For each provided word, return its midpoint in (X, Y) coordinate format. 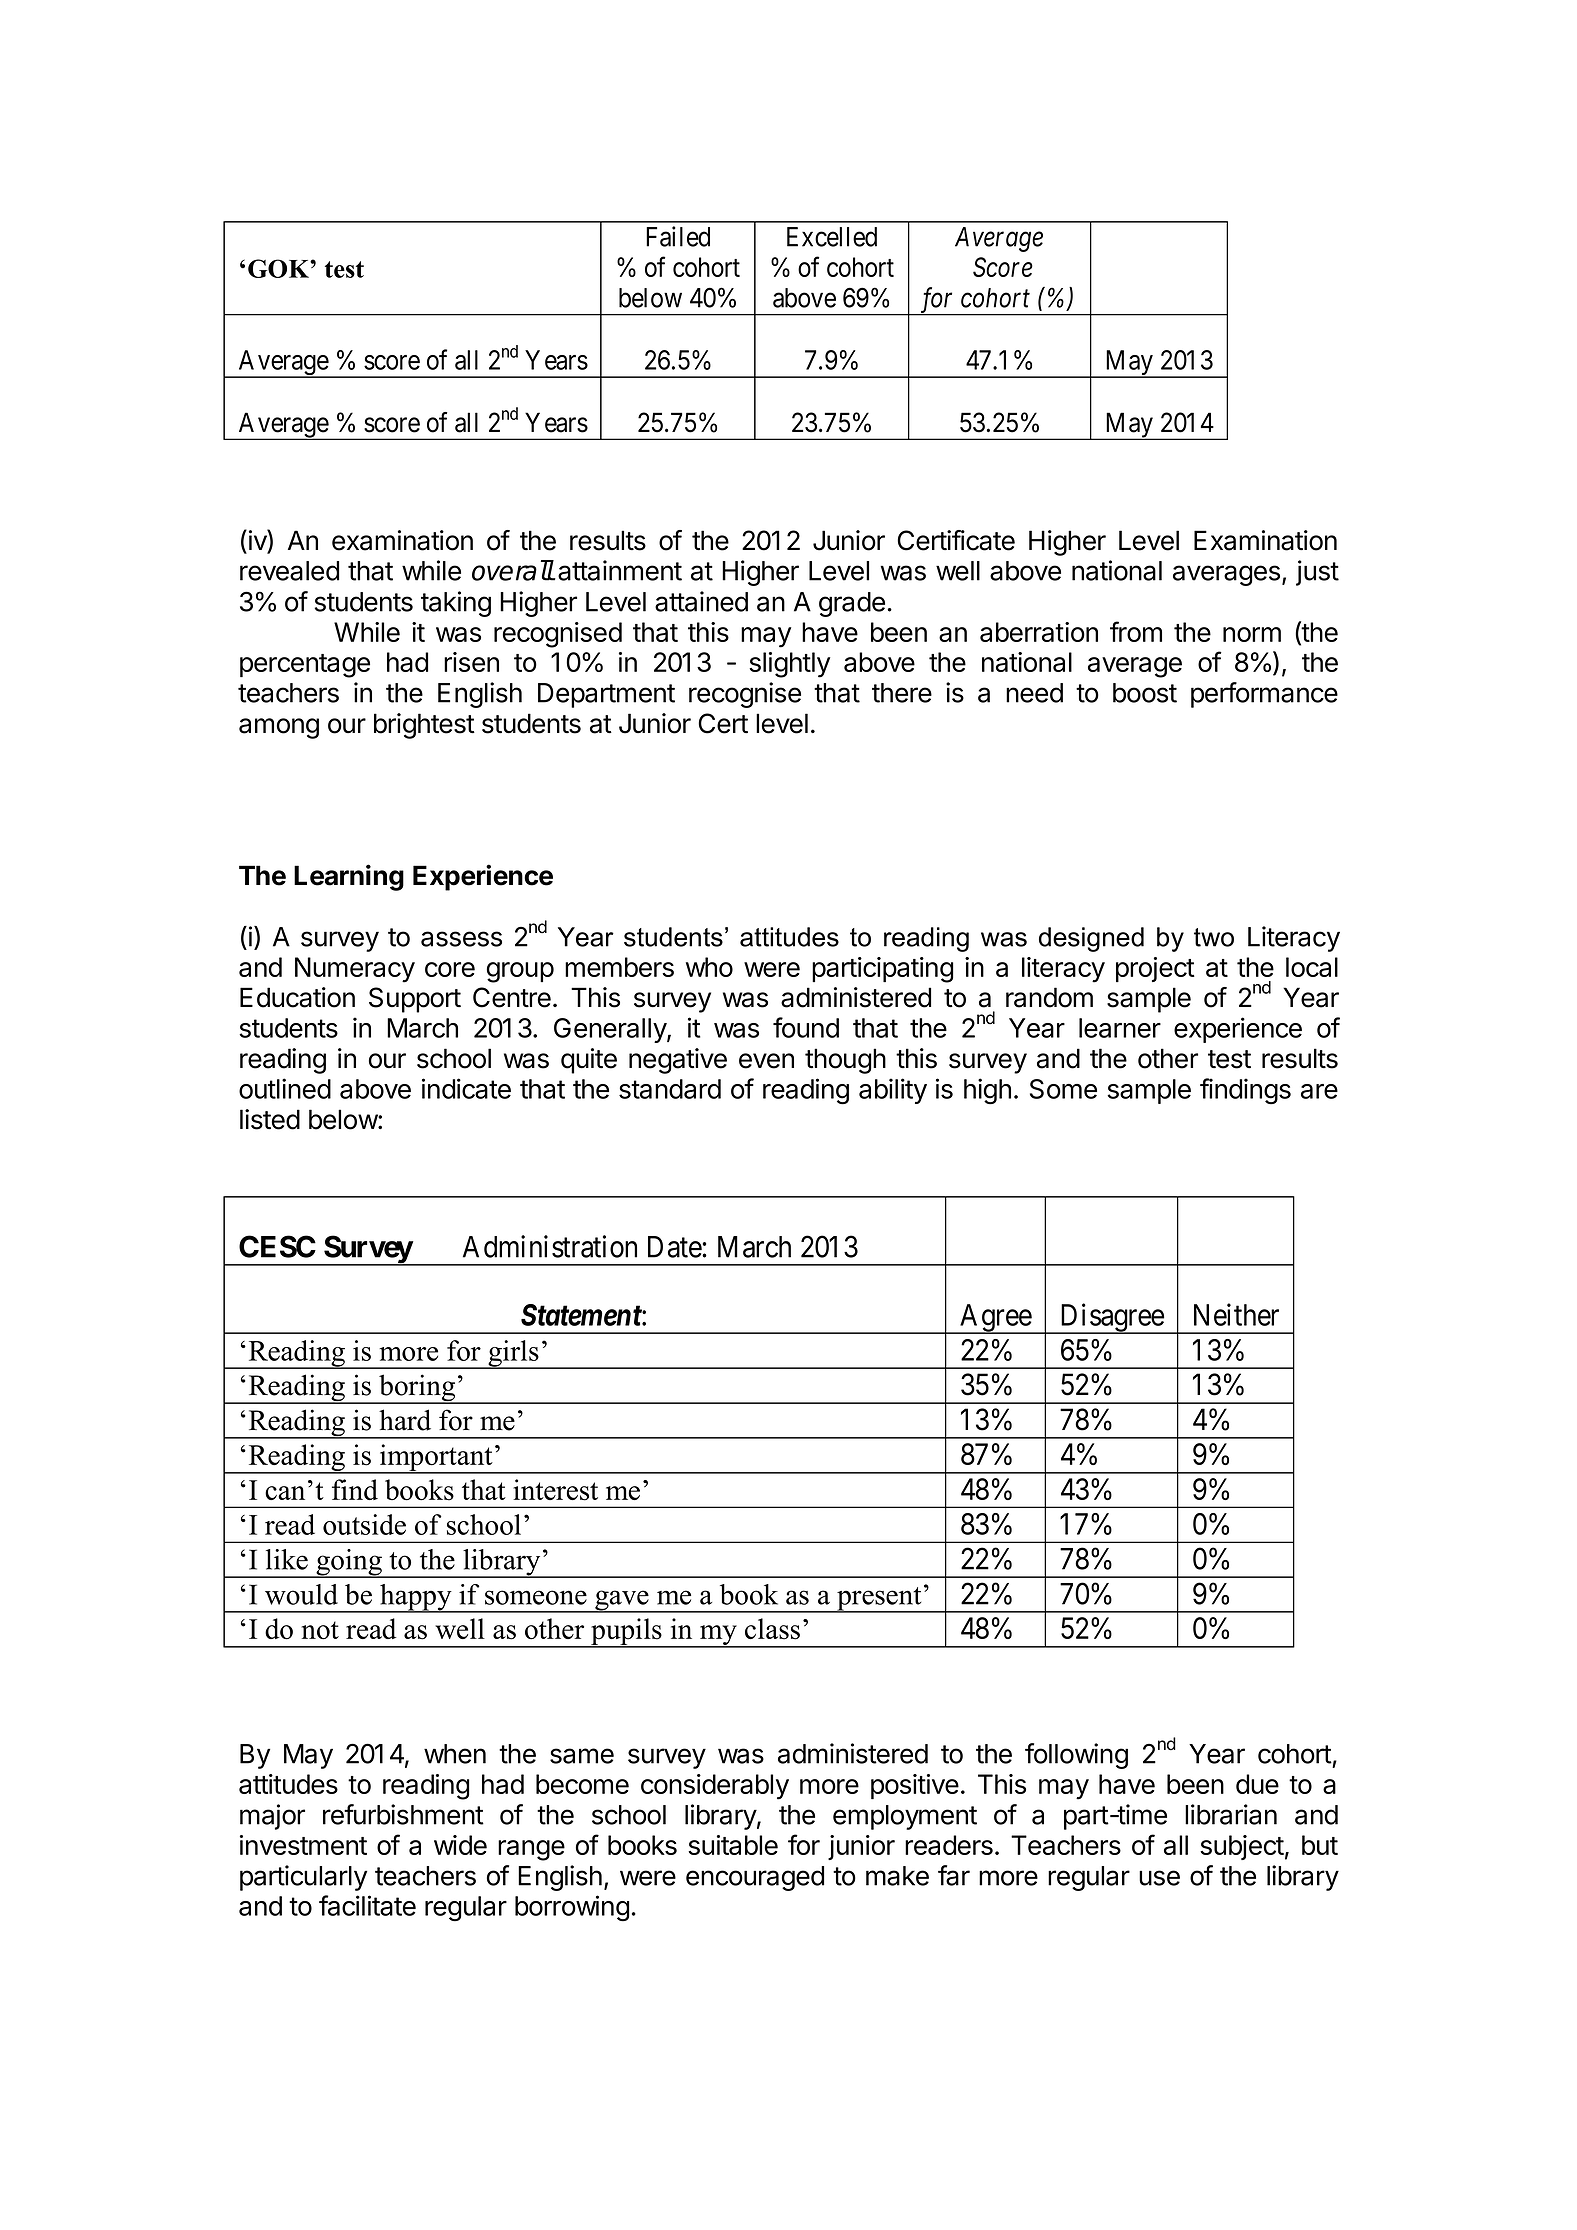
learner (1120, 1028)
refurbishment (403, 1814)
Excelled (832, 237)
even (766, 1061)
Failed (678, 236)
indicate (466, 1088)
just (1317, 573)
